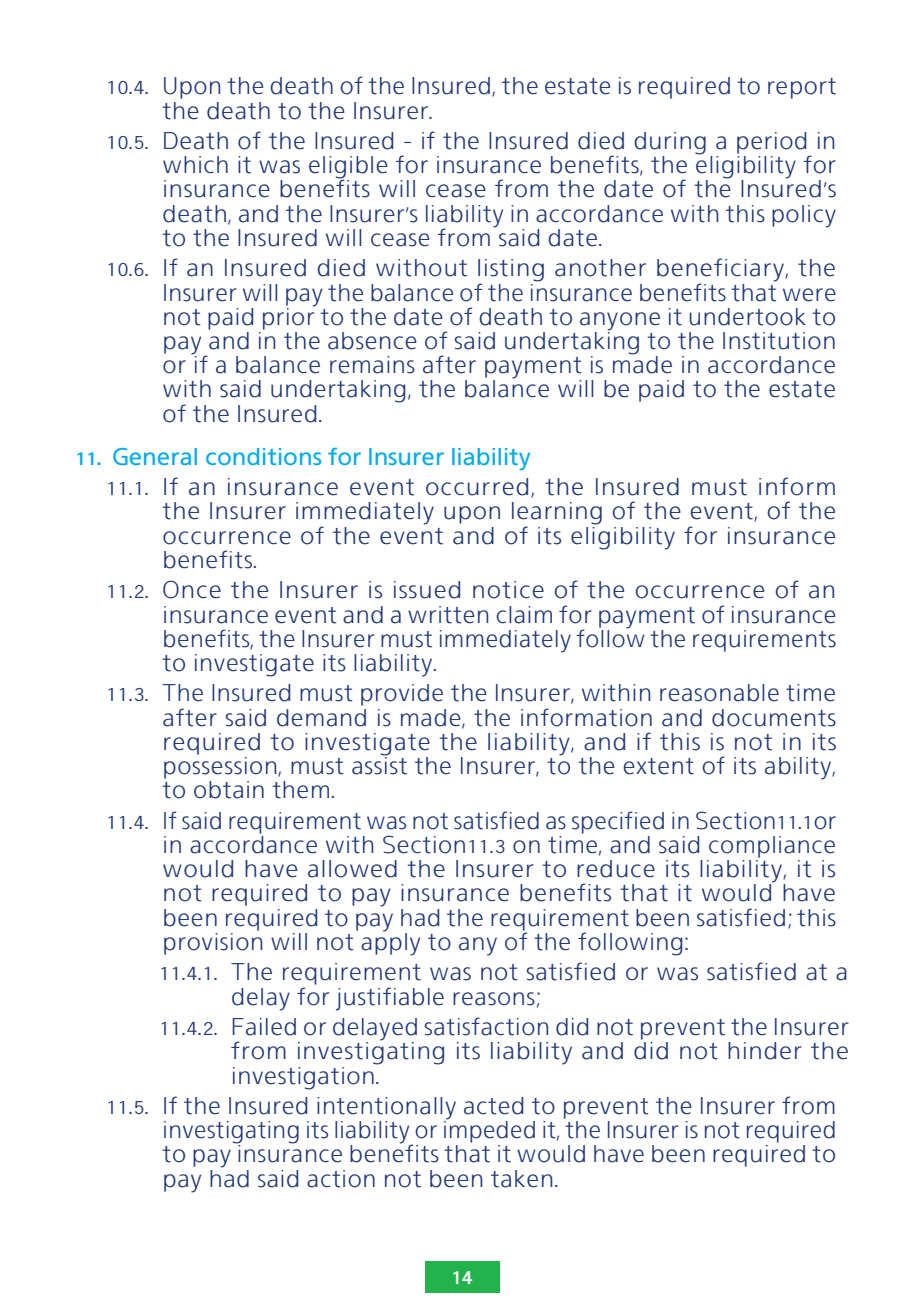 The height and width of the screenshot is (1311, 924). I want to click on period, so click(772, 143).
